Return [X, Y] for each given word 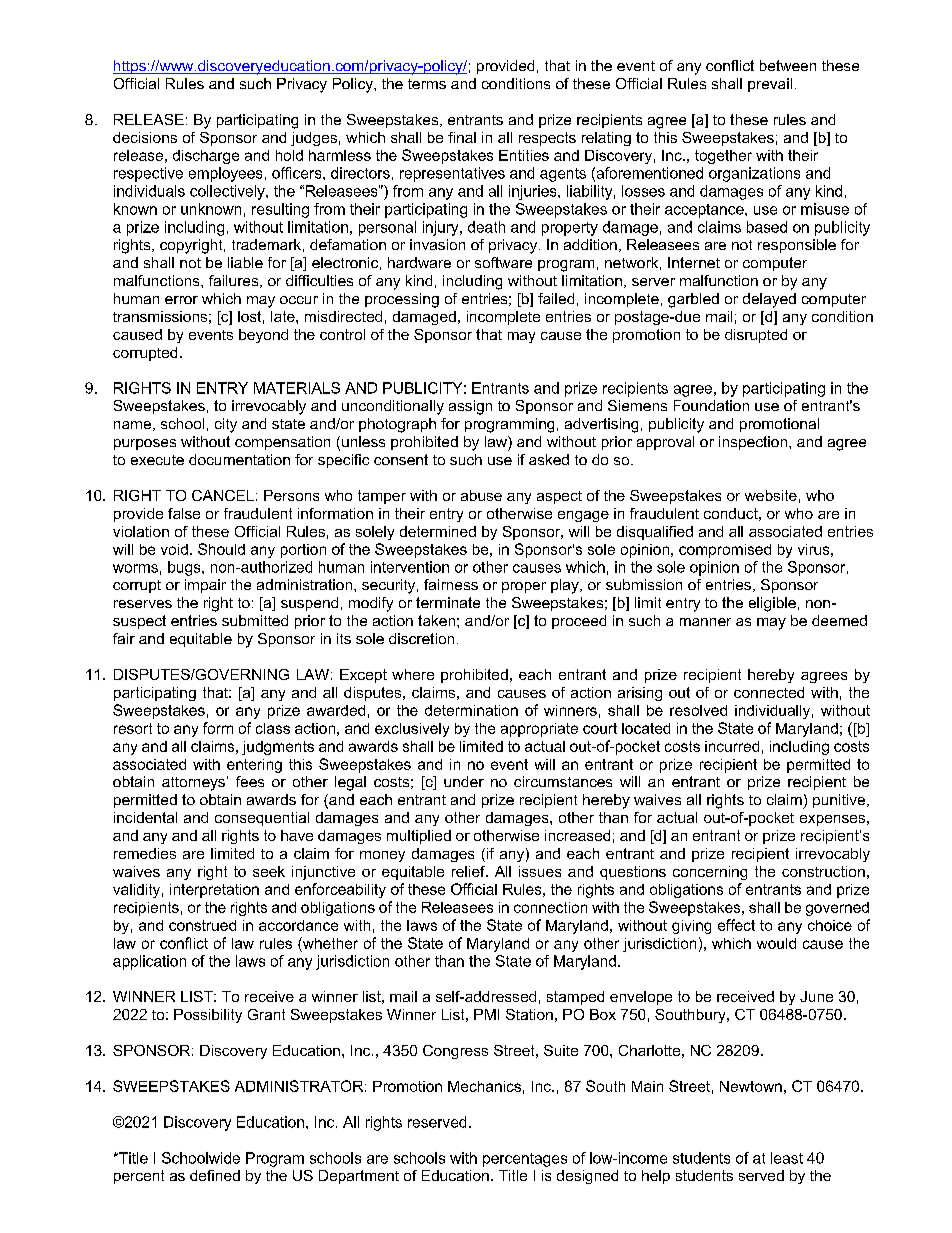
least [787, 1158]
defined [215, 1175]
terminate [448, 602]
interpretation [214, 891]
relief [469, 871]
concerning [710, 873]
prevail [770, 85]
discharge [206, 157]
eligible [772, 604]
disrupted [756, 336]
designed [587, 1177]
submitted [255, 620]
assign [470, 407]
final [462, 137]
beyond [263, 336]
